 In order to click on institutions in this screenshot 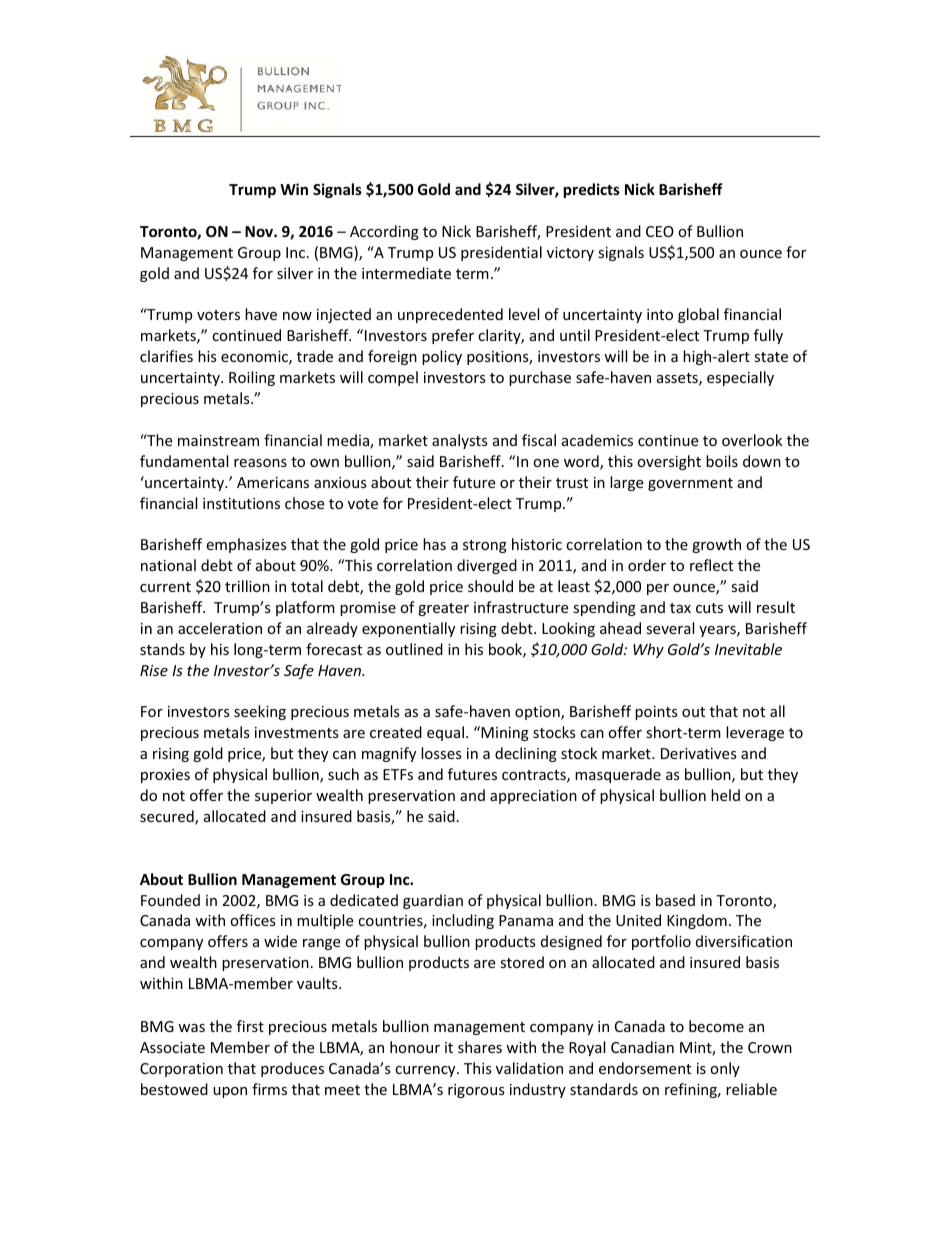, I will do `click(241, 503)`.
